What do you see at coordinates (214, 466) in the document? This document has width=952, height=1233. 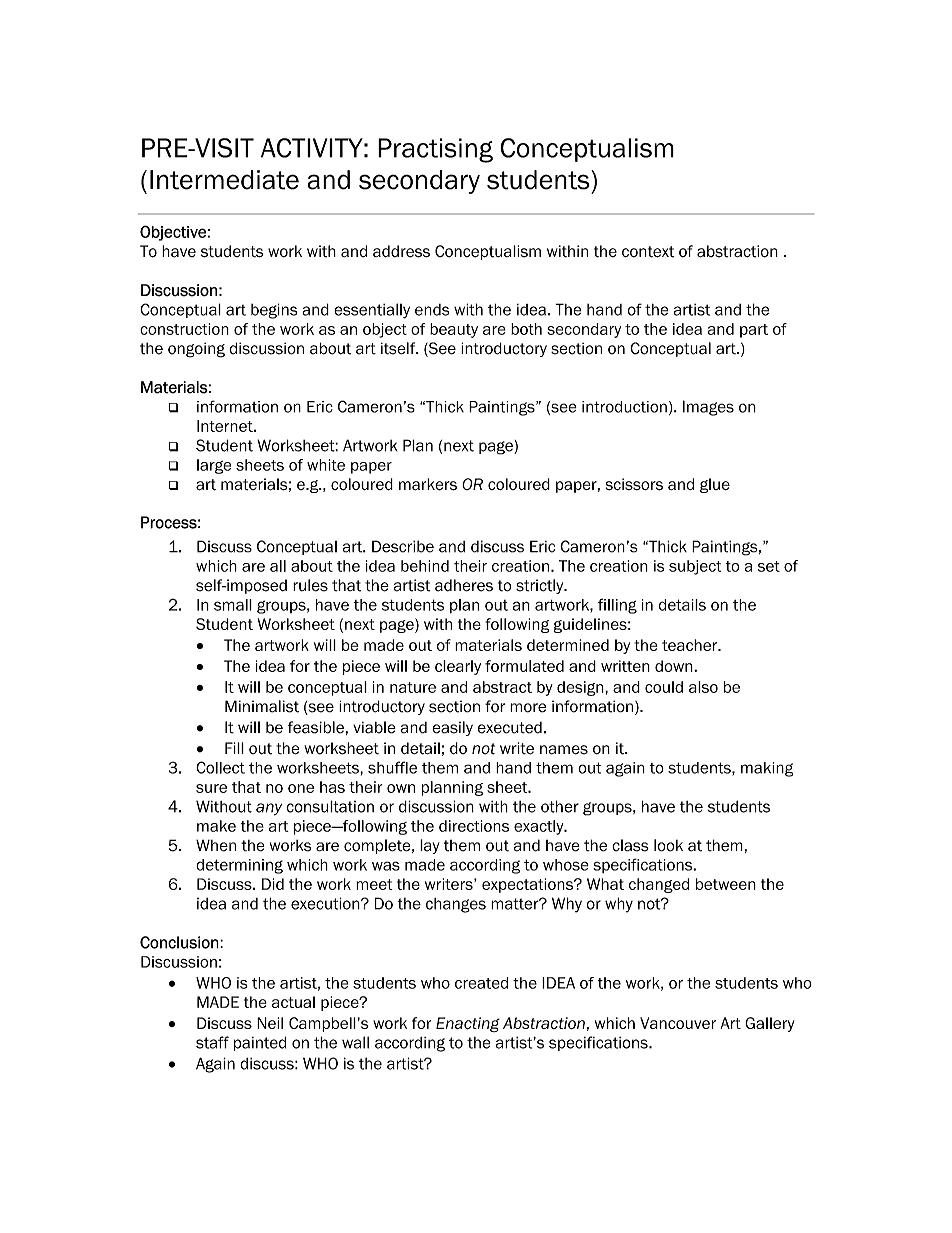 I see `large` at bounding box center [214, 466].
